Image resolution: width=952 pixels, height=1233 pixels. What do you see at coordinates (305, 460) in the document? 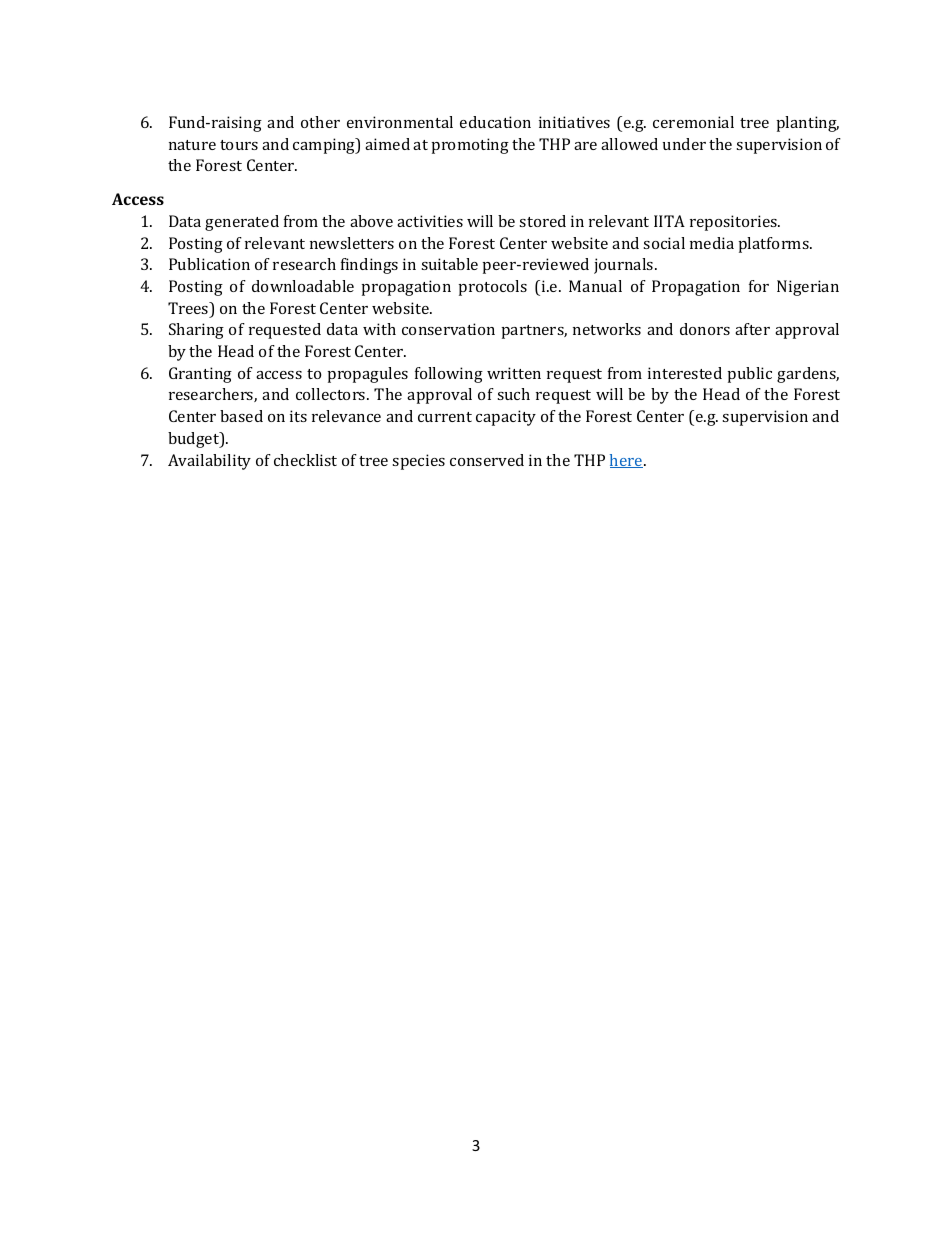
I see `checklist` at bounding box center [305, 460].
